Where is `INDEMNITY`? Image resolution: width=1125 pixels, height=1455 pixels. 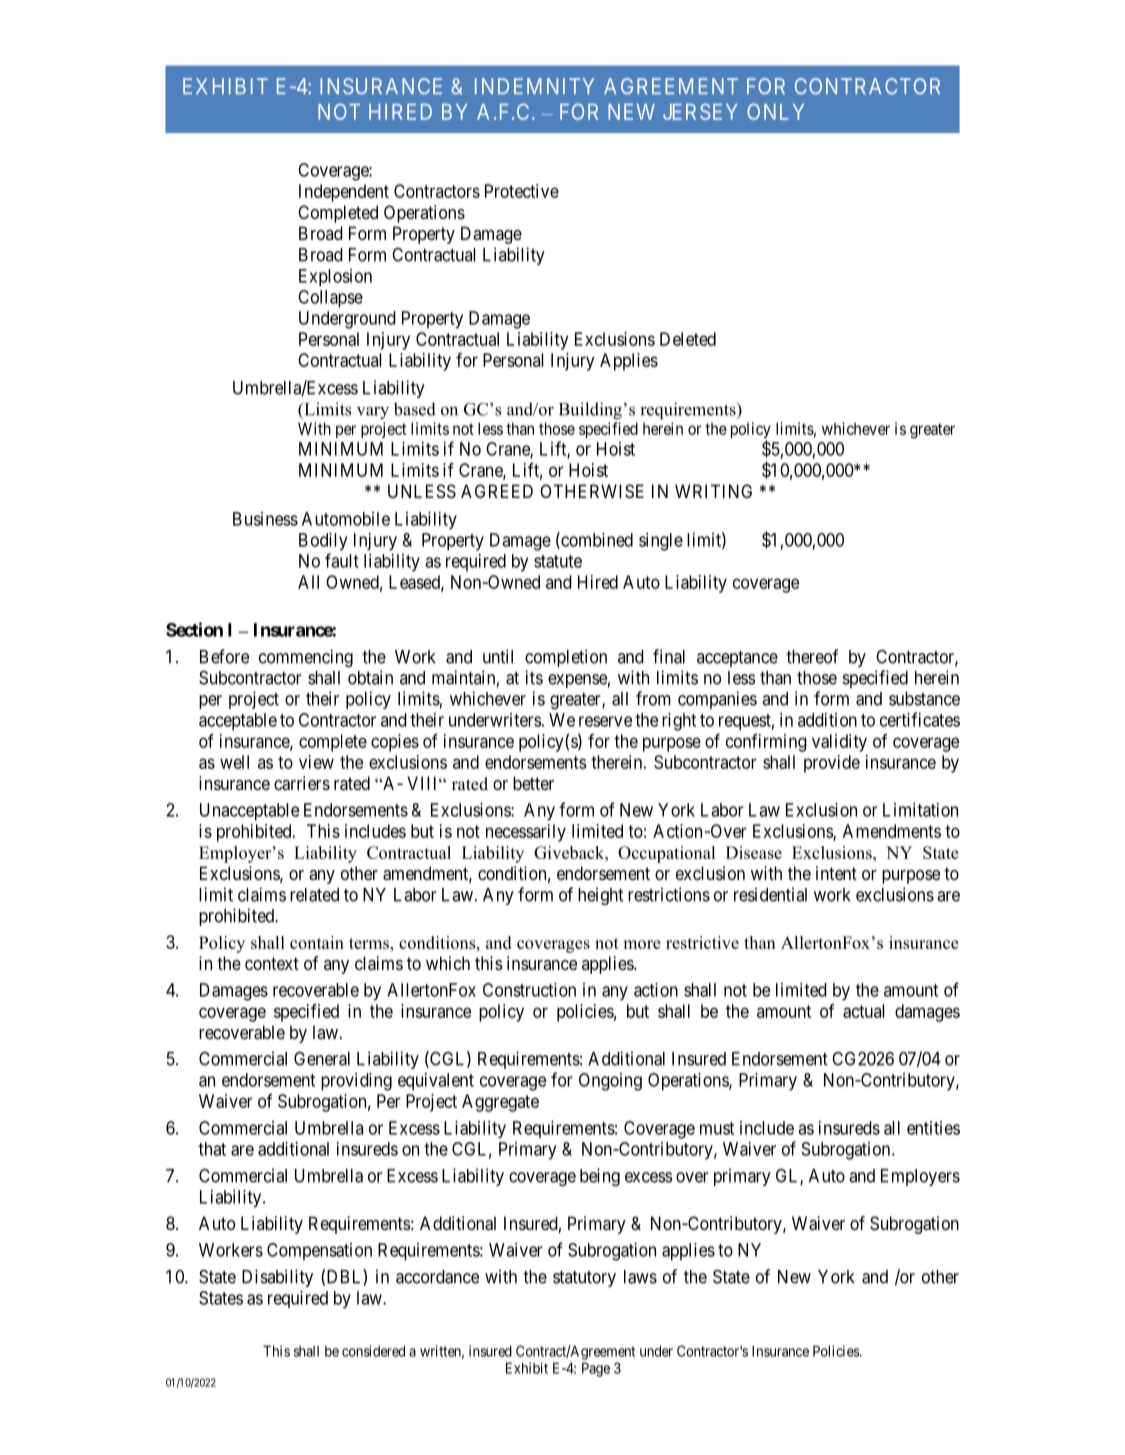 INDEMNITY is located at coordinates (534, 86).
